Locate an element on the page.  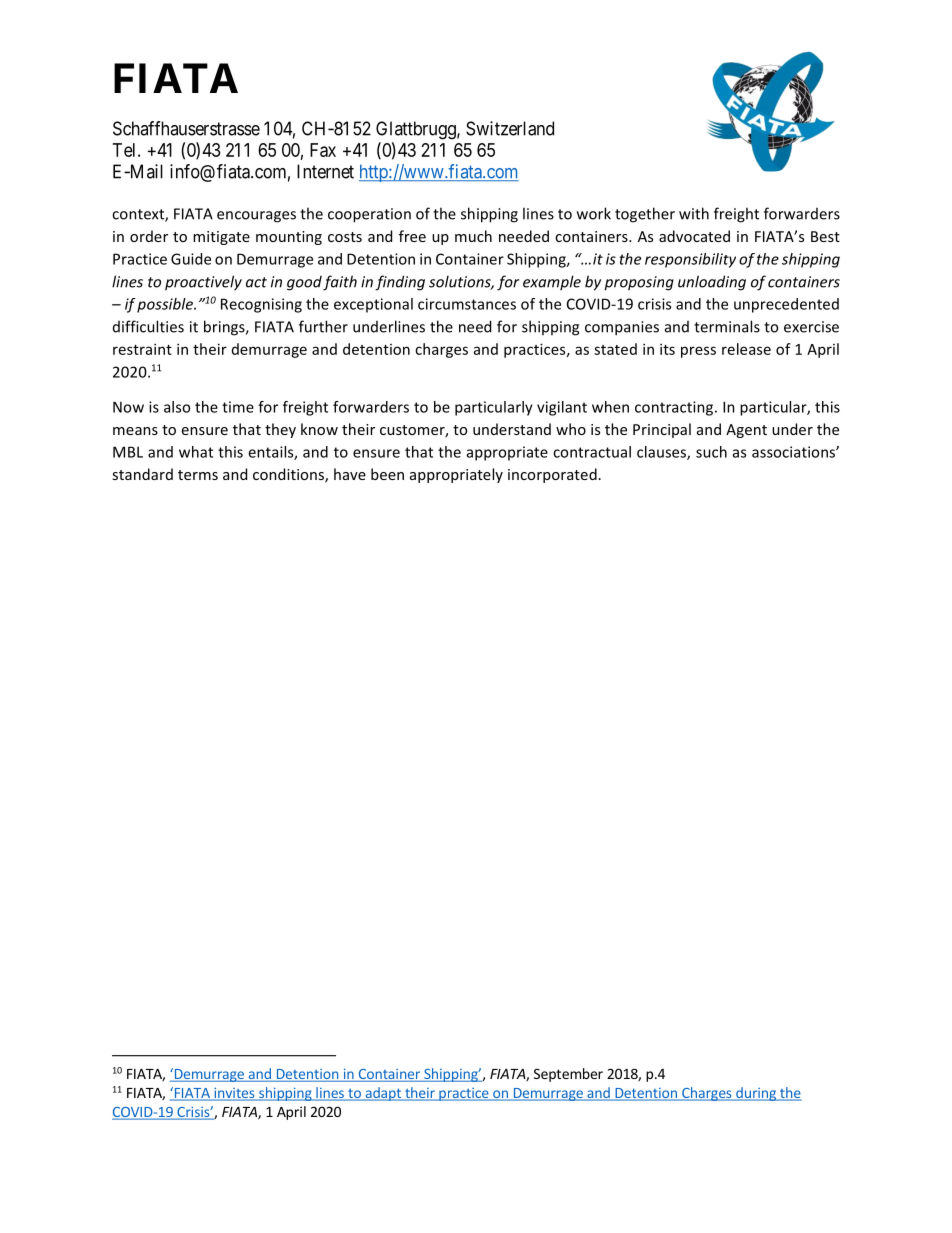
September is located at coordinates (568, 1075).
